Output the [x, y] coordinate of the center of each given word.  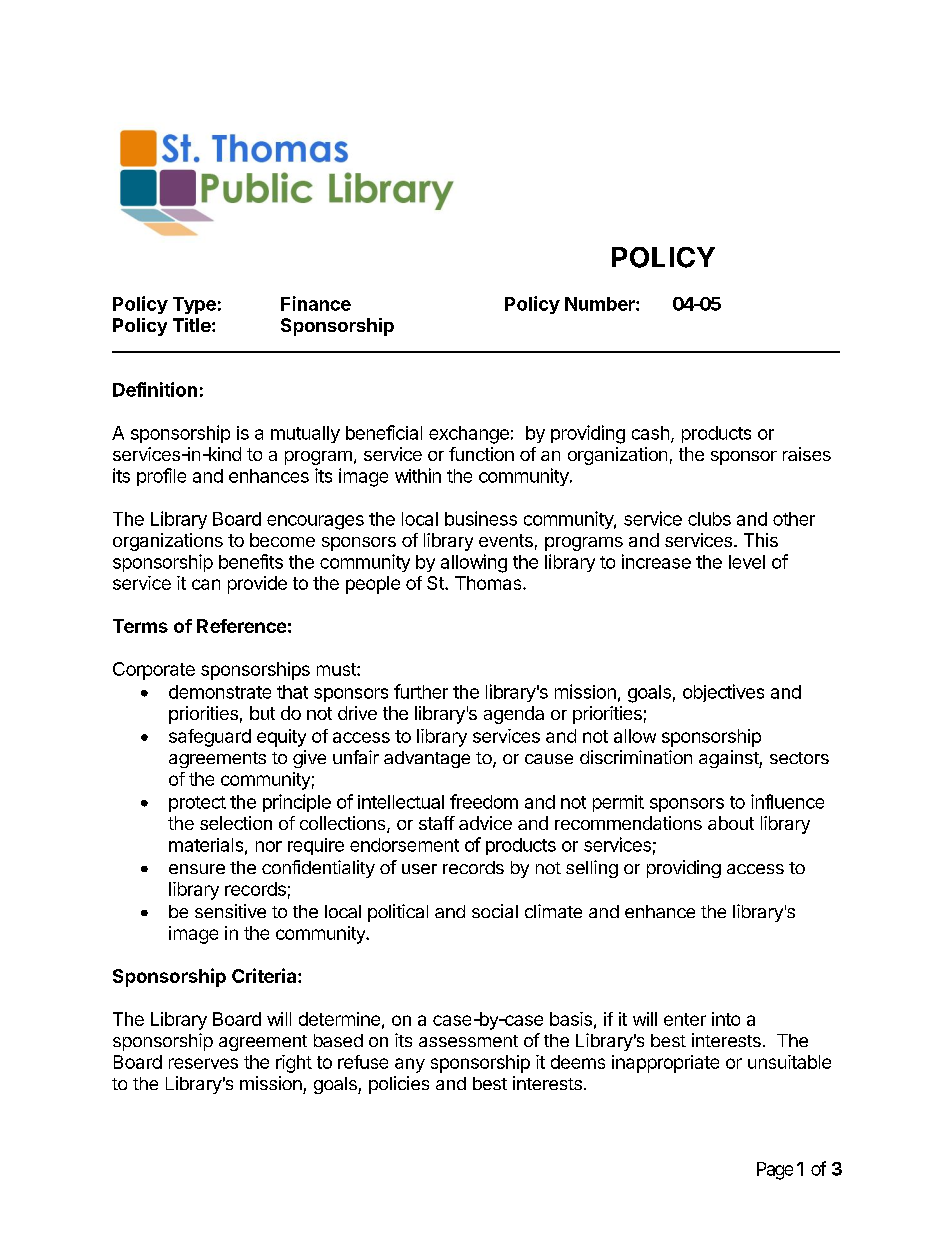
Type [194, 305]
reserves [203, 1063]
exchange [469, 435]
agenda [514, 715]
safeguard [210, 738]
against [729, 759]
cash [650, 433]
